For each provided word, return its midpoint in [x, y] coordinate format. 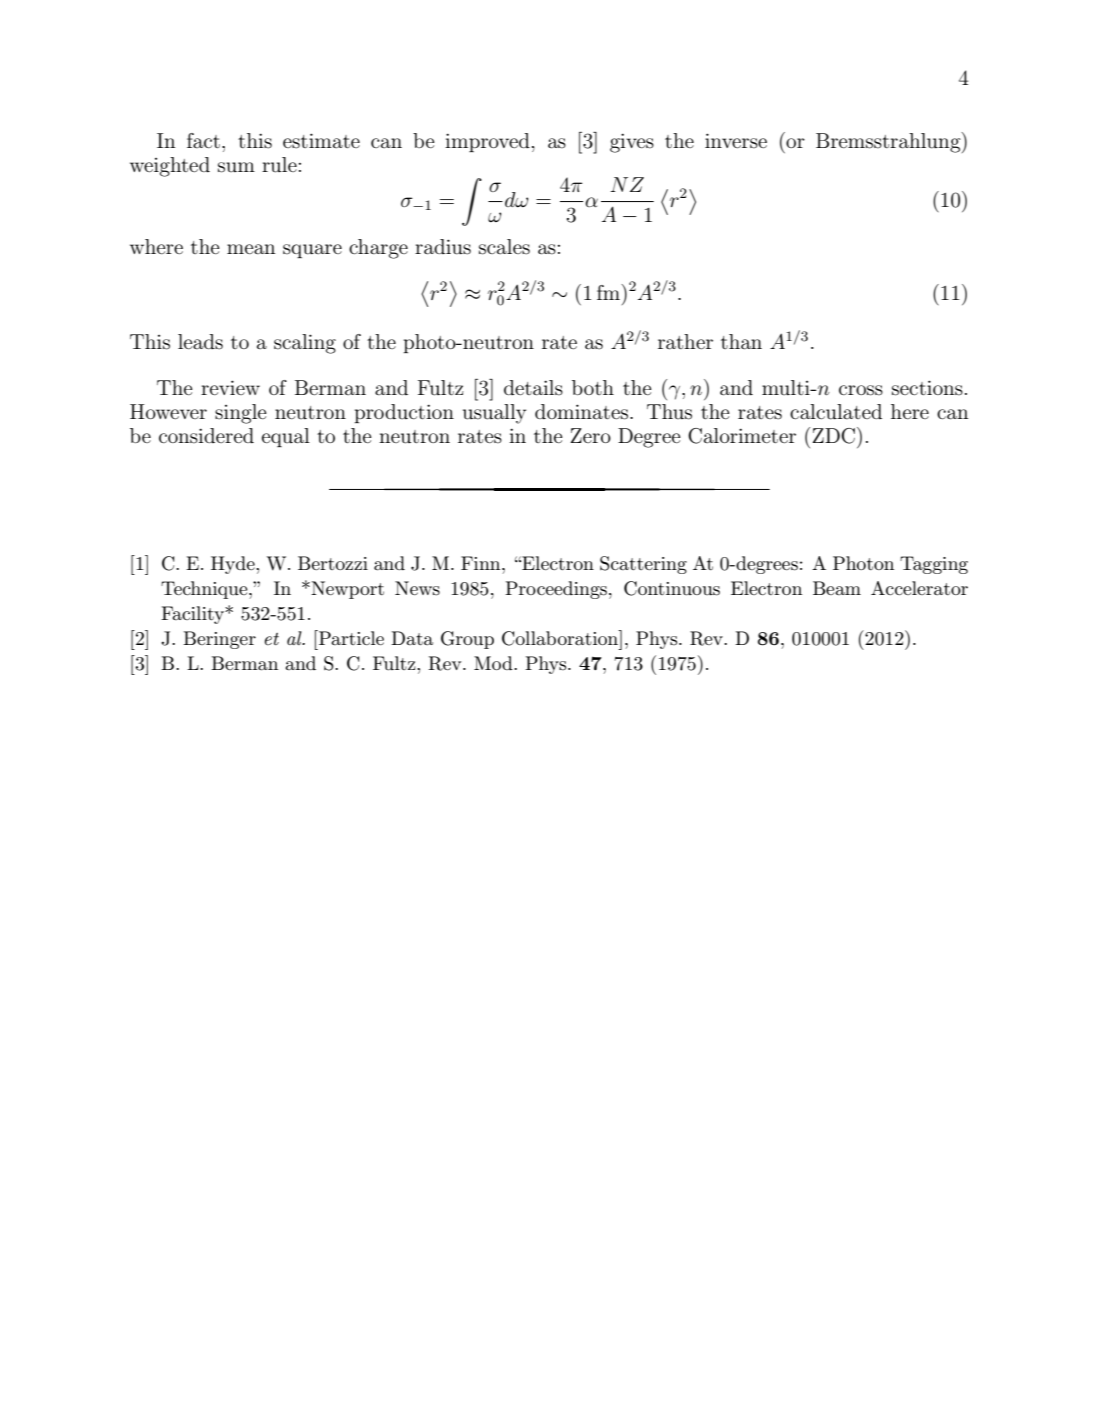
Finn [482, 563]
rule [279, 165]
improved [487, 142]
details [533, 388]
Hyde [234, 565]
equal [286, 437]
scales [504, 247]
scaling [305, 344]
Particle [350, 637]
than [741, 342]
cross [861, 390]
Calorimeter [742, 436]
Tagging [934, 565]
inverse [736, 141]
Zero [590, 435]
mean [251, 249]
